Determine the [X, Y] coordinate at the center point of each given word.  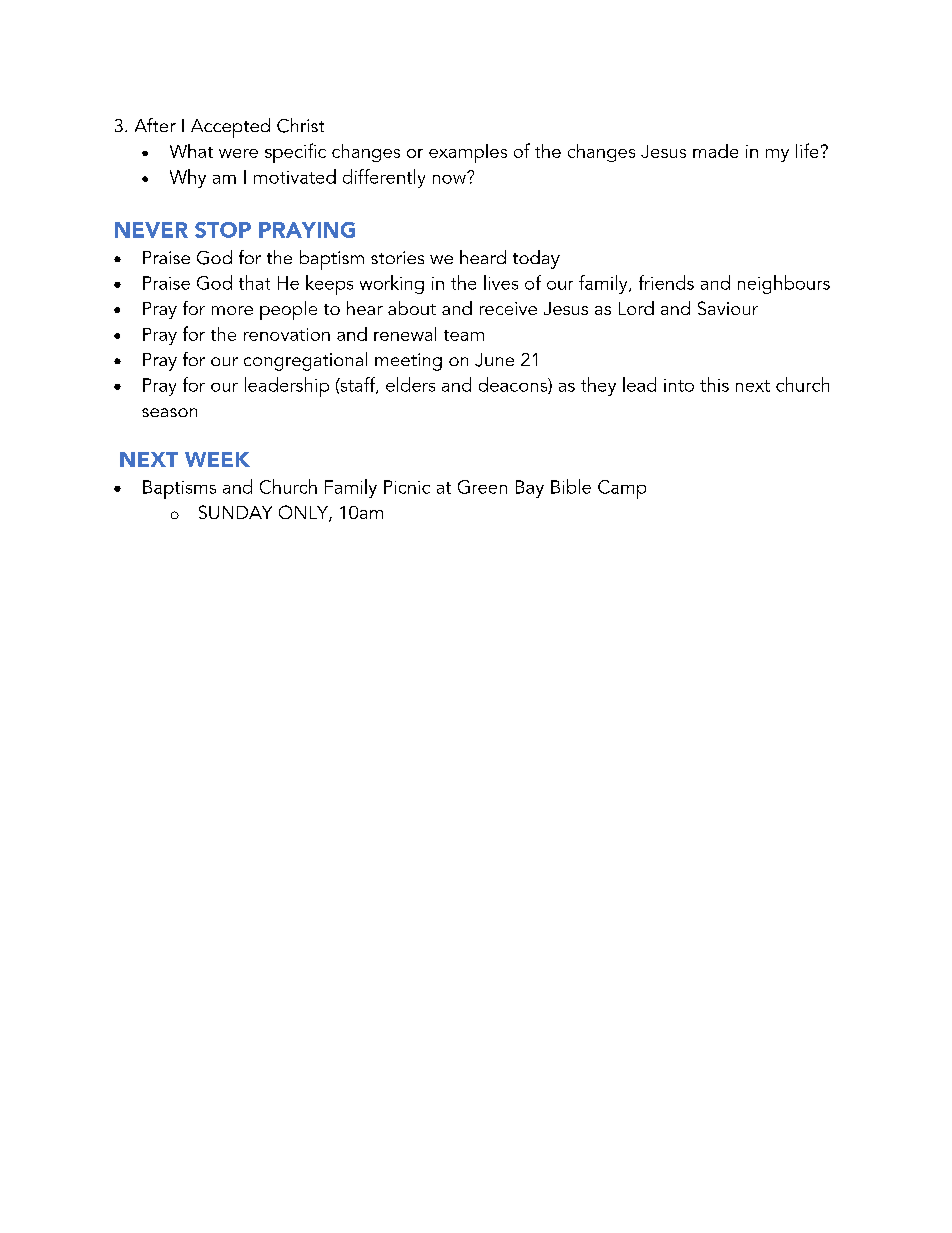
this [714, 384]
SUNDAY [235, 512]
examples [468, 153]
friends [666, 282]
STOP [223, 230]
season [169, 412]
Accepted [230, 128]
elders [410, 384]
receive [508, 308]
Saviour [728, 308]
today [536, 259]
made [715, 151]
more [232, 310]
